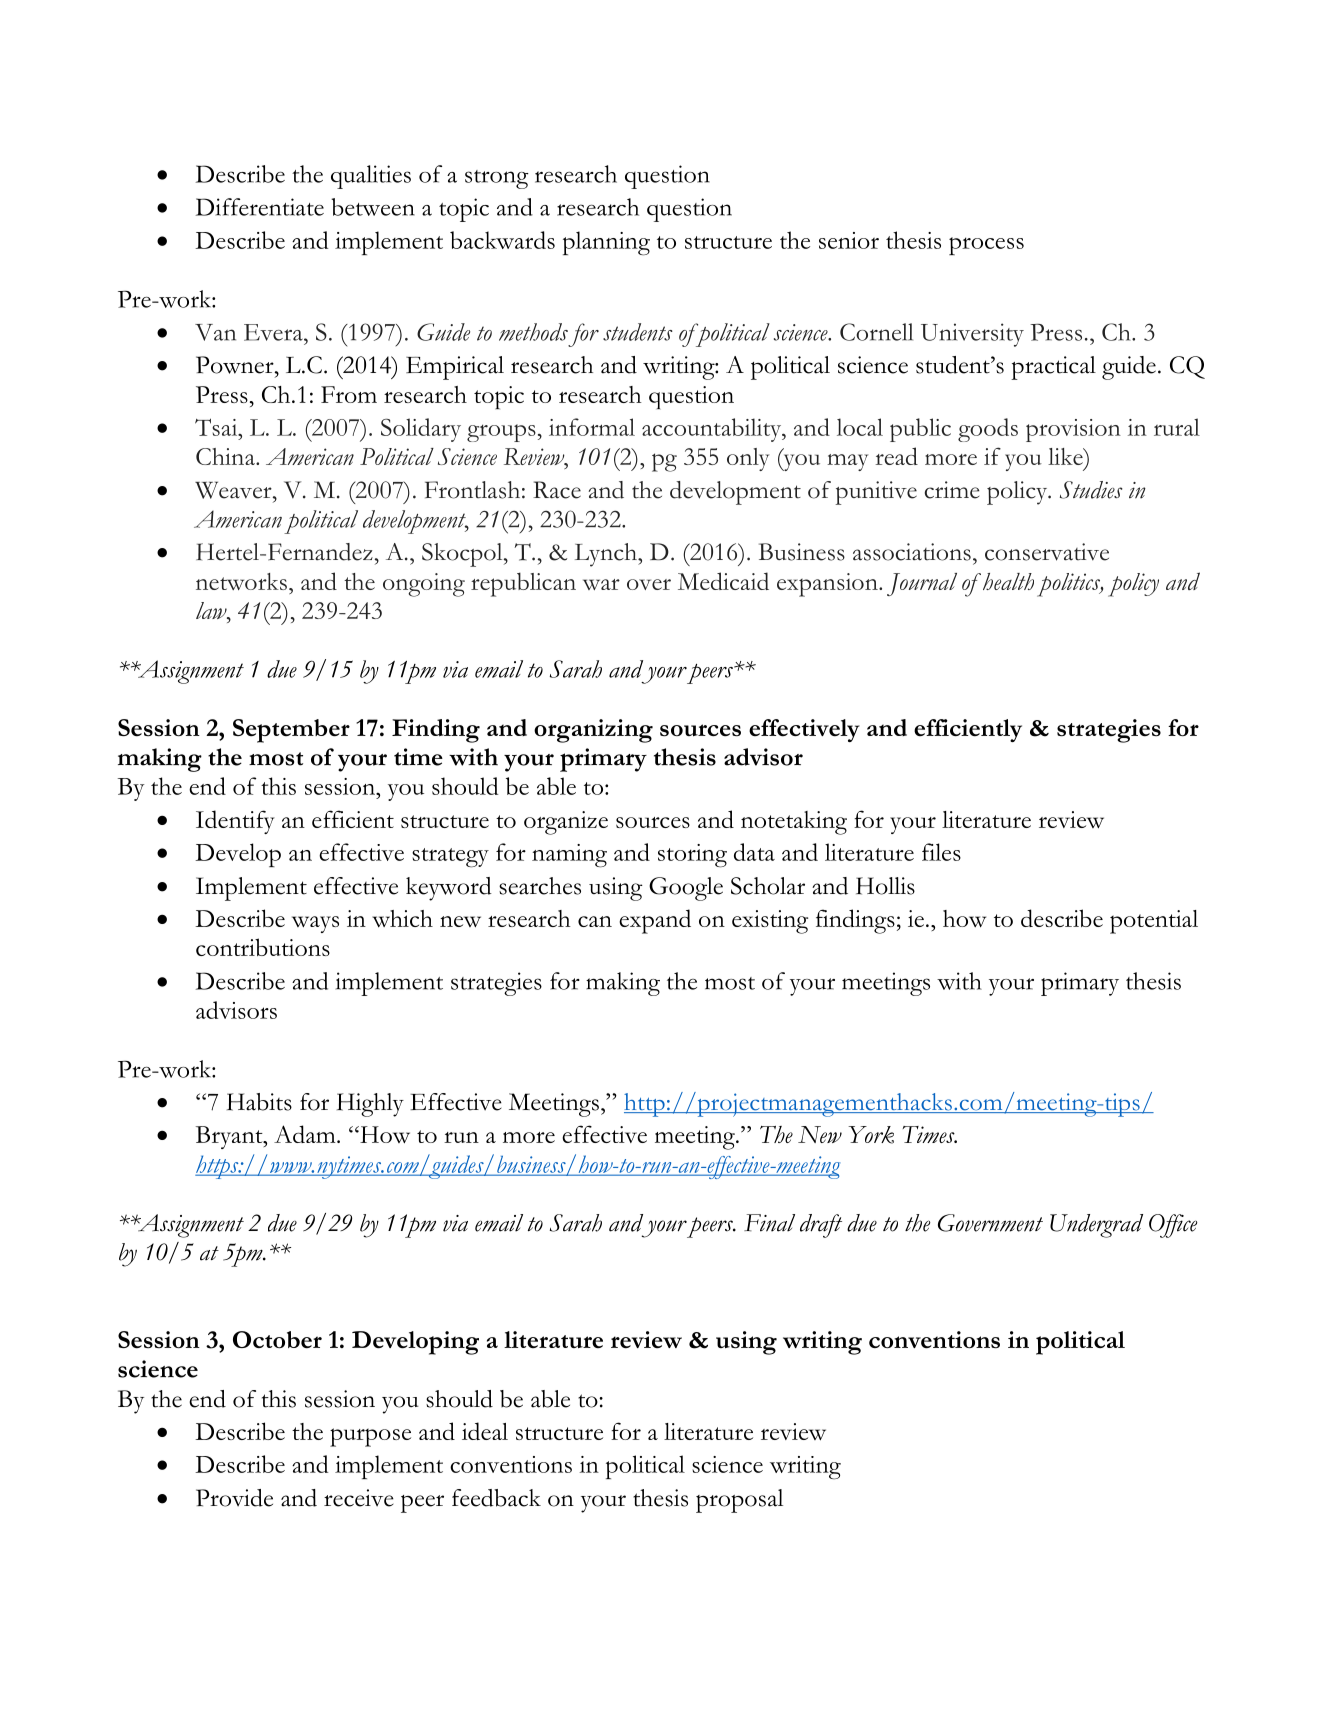  Describe the element at coordinates (373, 207) in the page. I see `between` at that location.
